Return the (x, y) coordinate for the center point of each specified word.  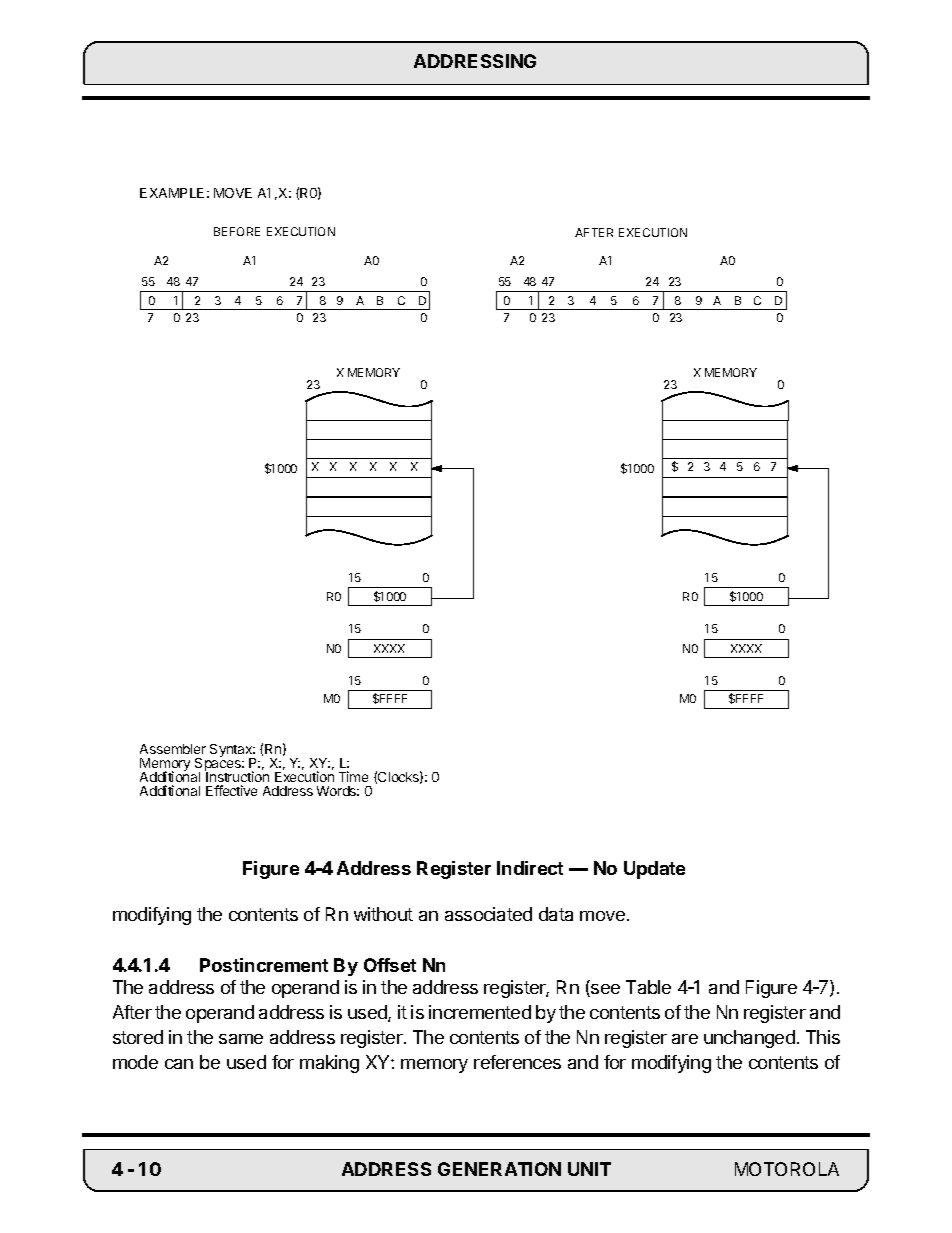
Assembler (173, 749)
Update (654, 870)
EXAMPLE (172, 193)
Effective (231, 790)
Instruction (237, 776)
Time (353, 776)
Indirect (530, 868)
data (556, 914)
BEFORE (237, 231)
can (179, 1064)
